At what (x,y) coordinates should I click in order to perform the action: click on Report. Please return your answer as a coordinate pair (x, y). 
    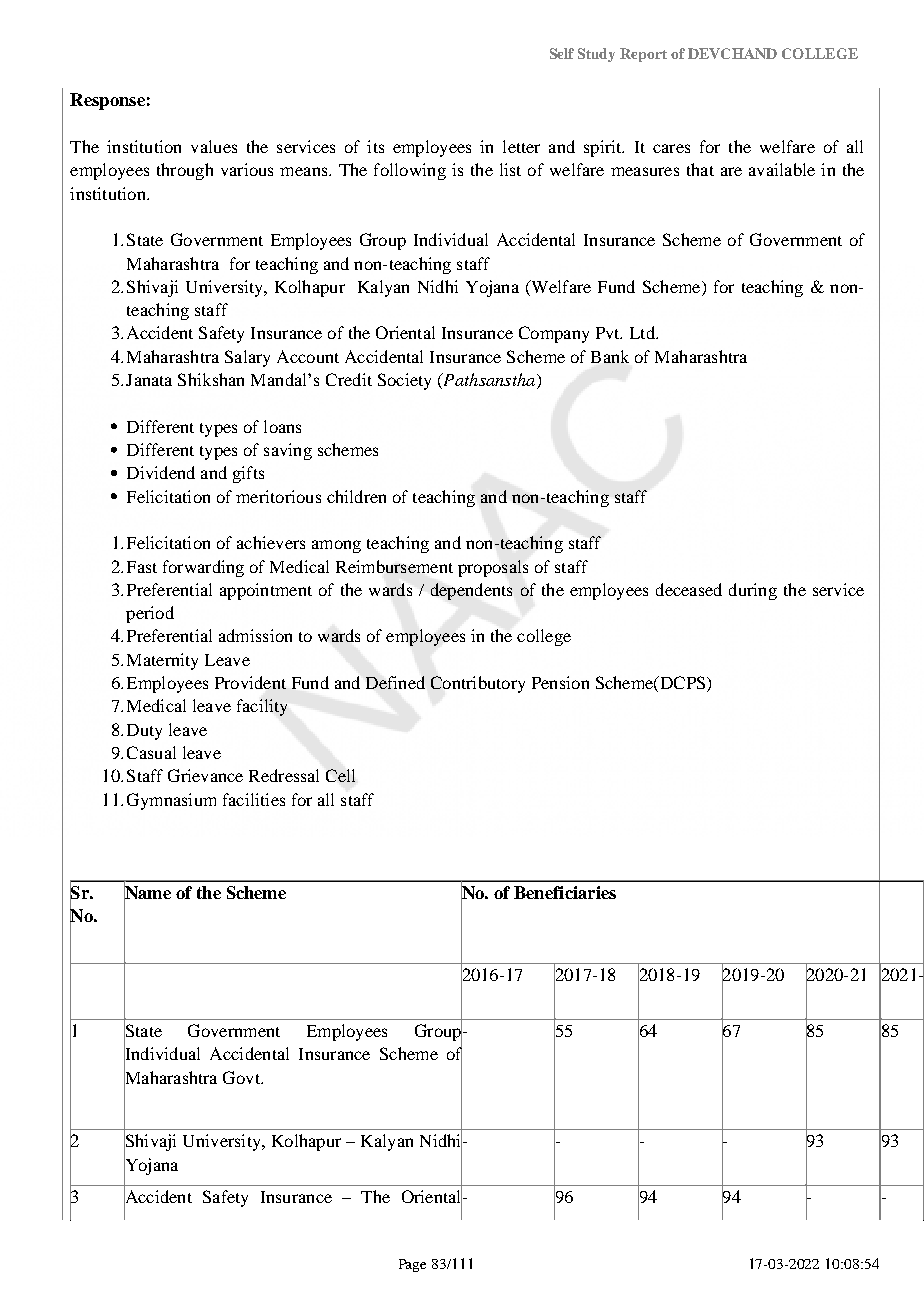
    Looking at the image, I should click on (643, 55).
